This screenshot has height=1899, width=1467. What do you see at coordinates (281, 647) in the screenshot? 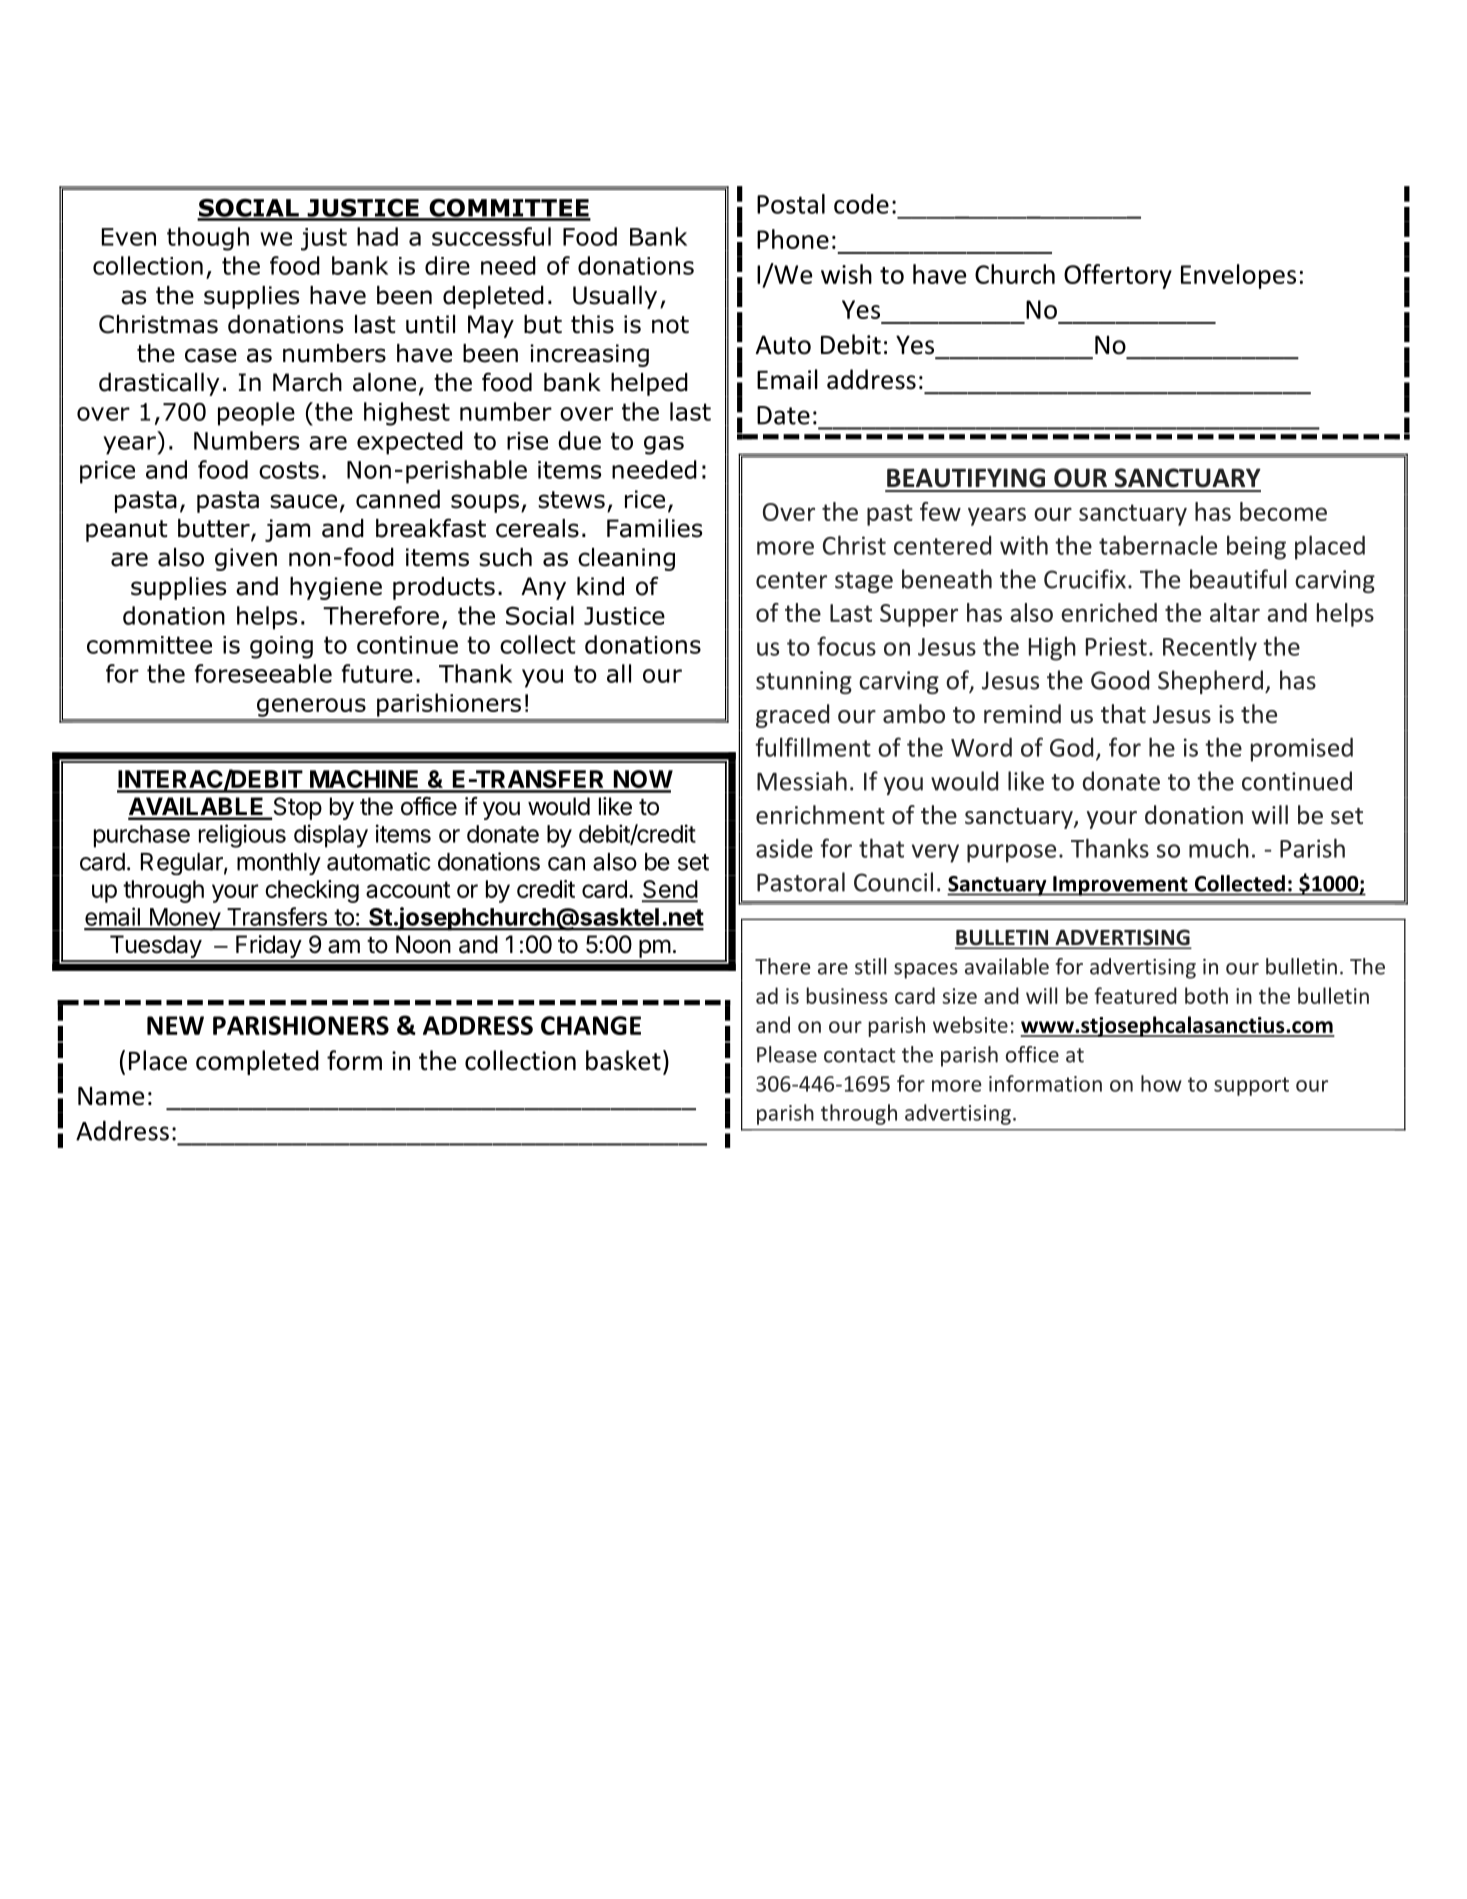
I see `going` at bounding box center [281, 647].
